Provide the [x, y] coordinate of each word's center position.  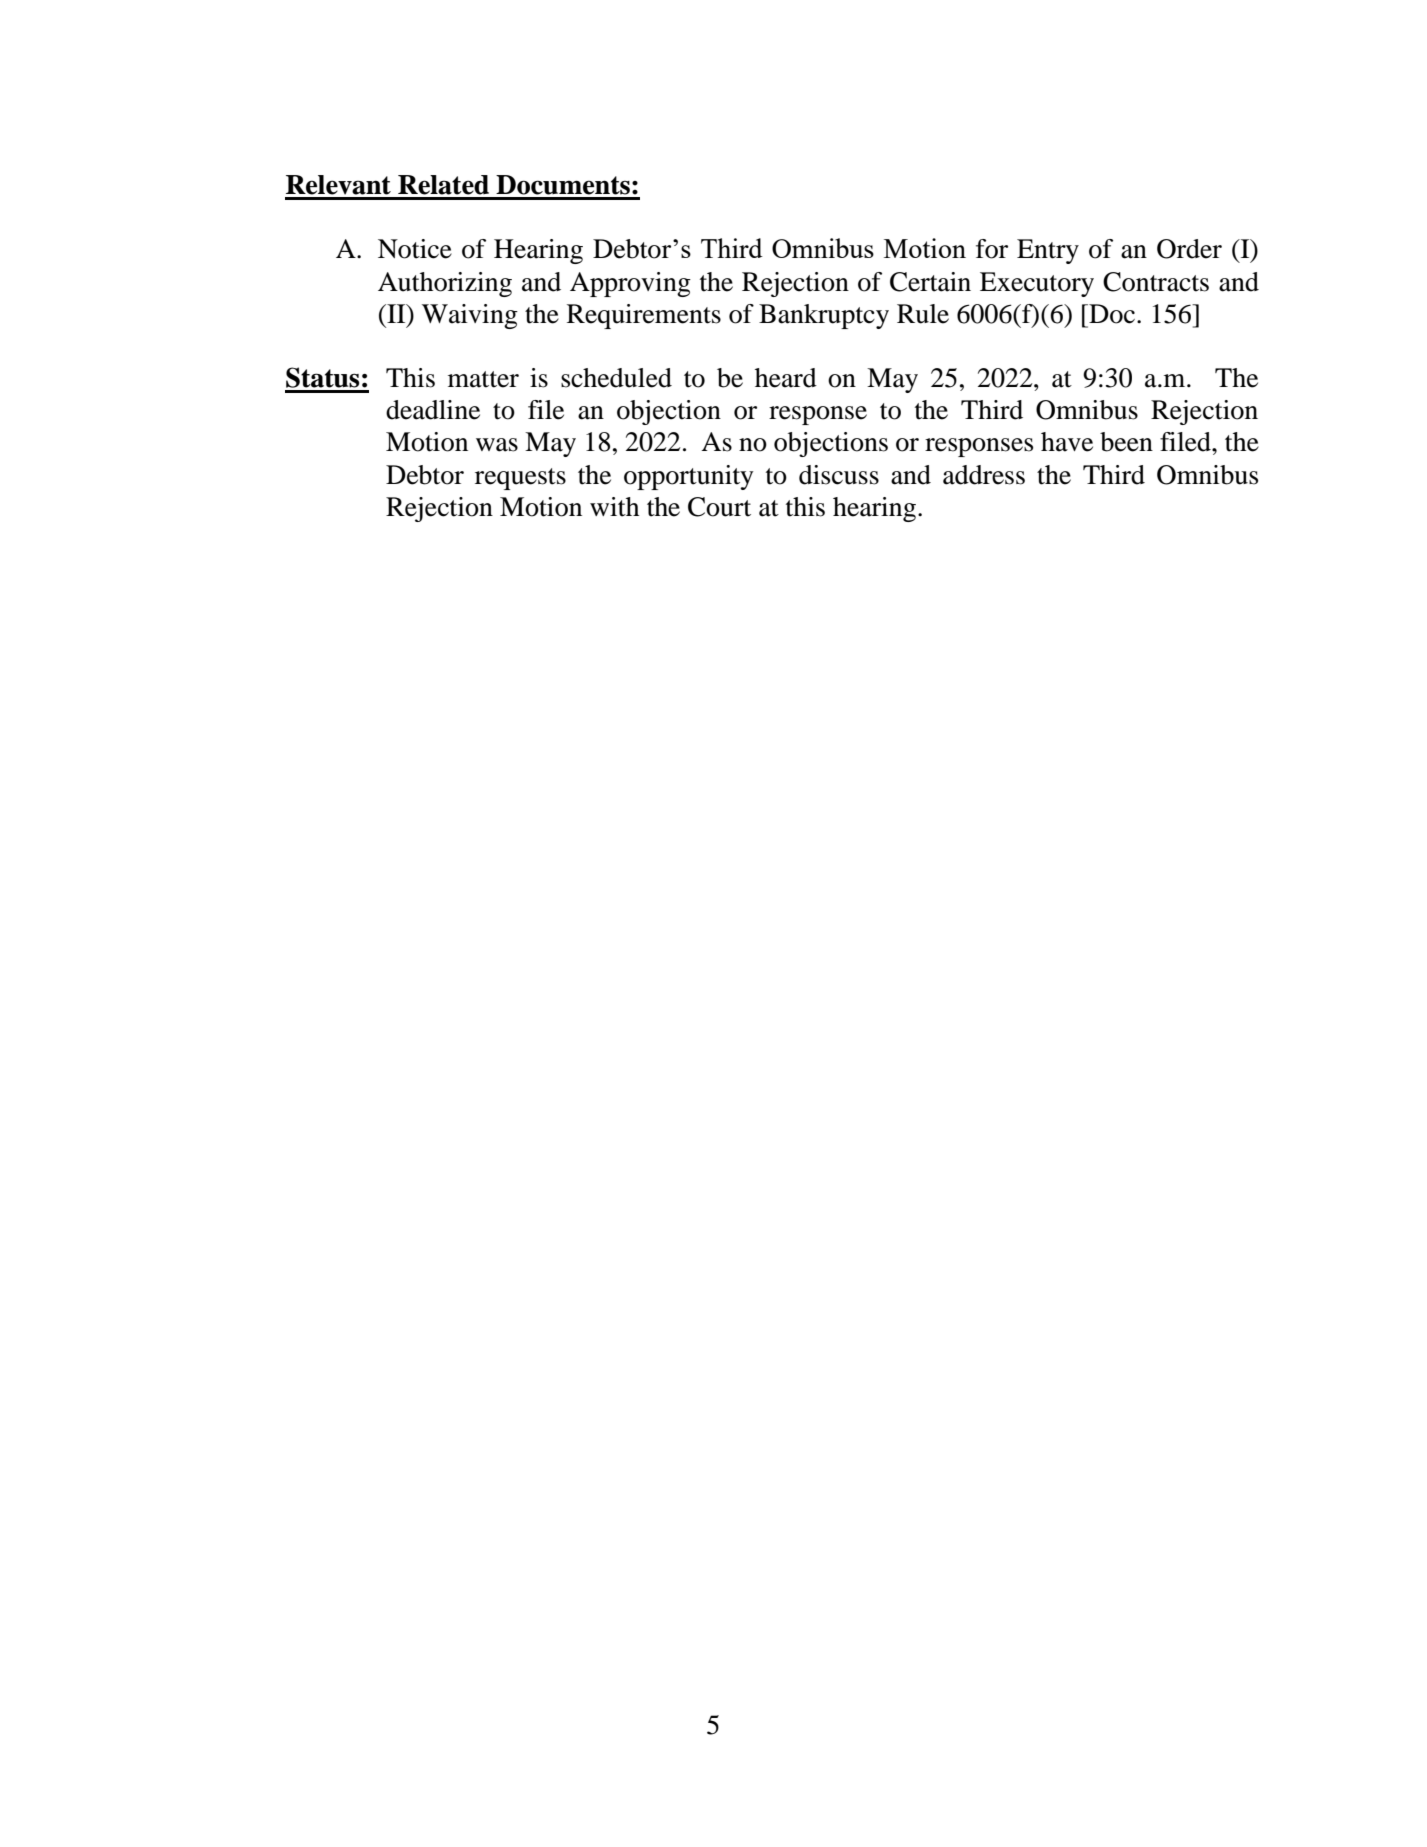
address [984, 475]
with [614, 507]
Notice [415, 249]
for [992, 249]
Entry [1048, 251]
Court [719, 507]
